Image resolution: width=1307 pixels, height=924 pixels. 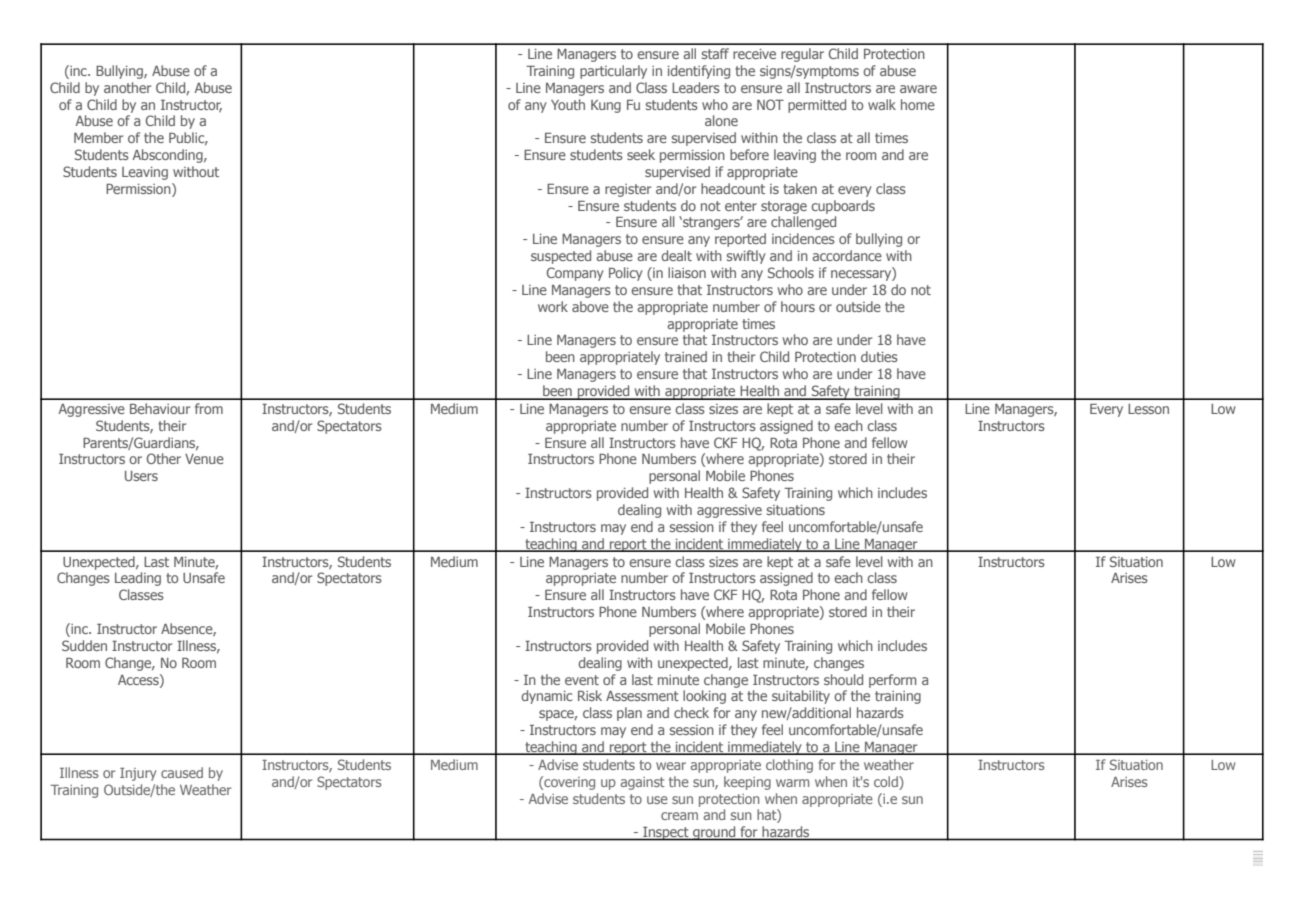 I want to click on against, so click(x=643, y=783).
